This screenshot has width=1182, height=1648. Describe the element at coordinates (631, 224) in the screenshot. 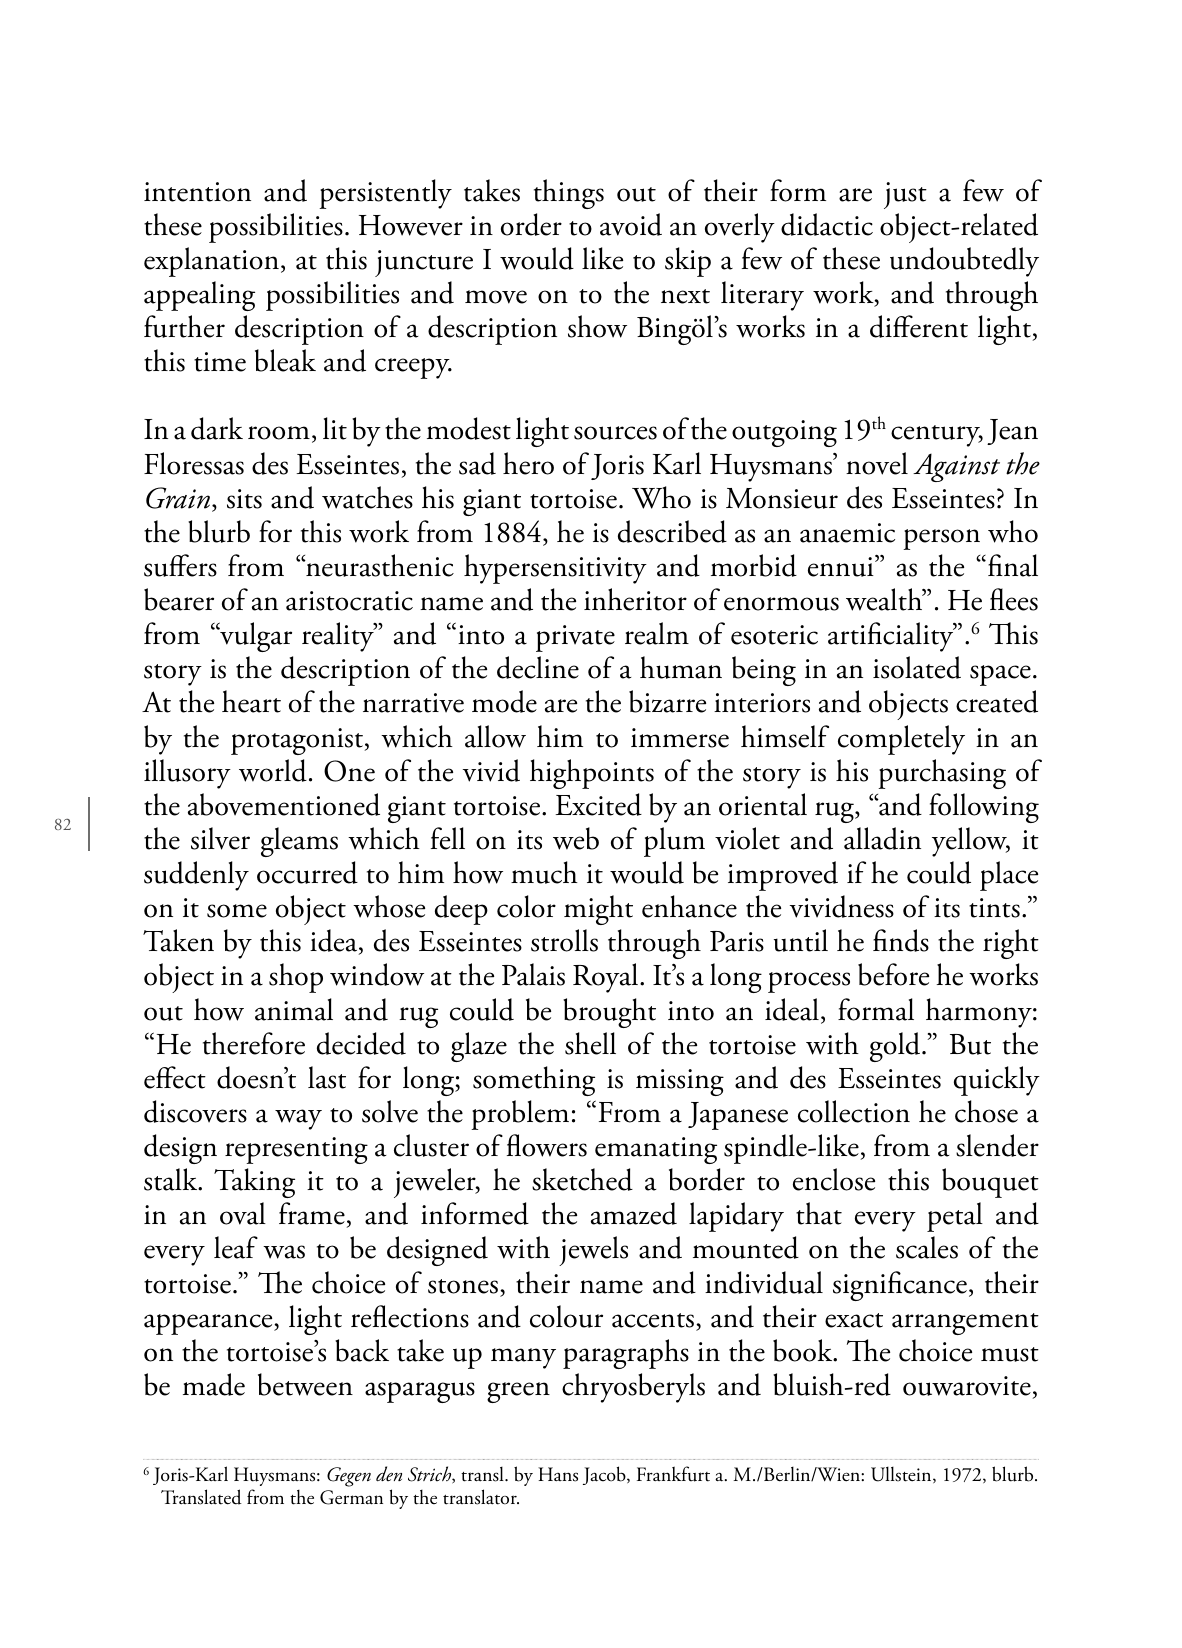

I see `avoid` at that location.
